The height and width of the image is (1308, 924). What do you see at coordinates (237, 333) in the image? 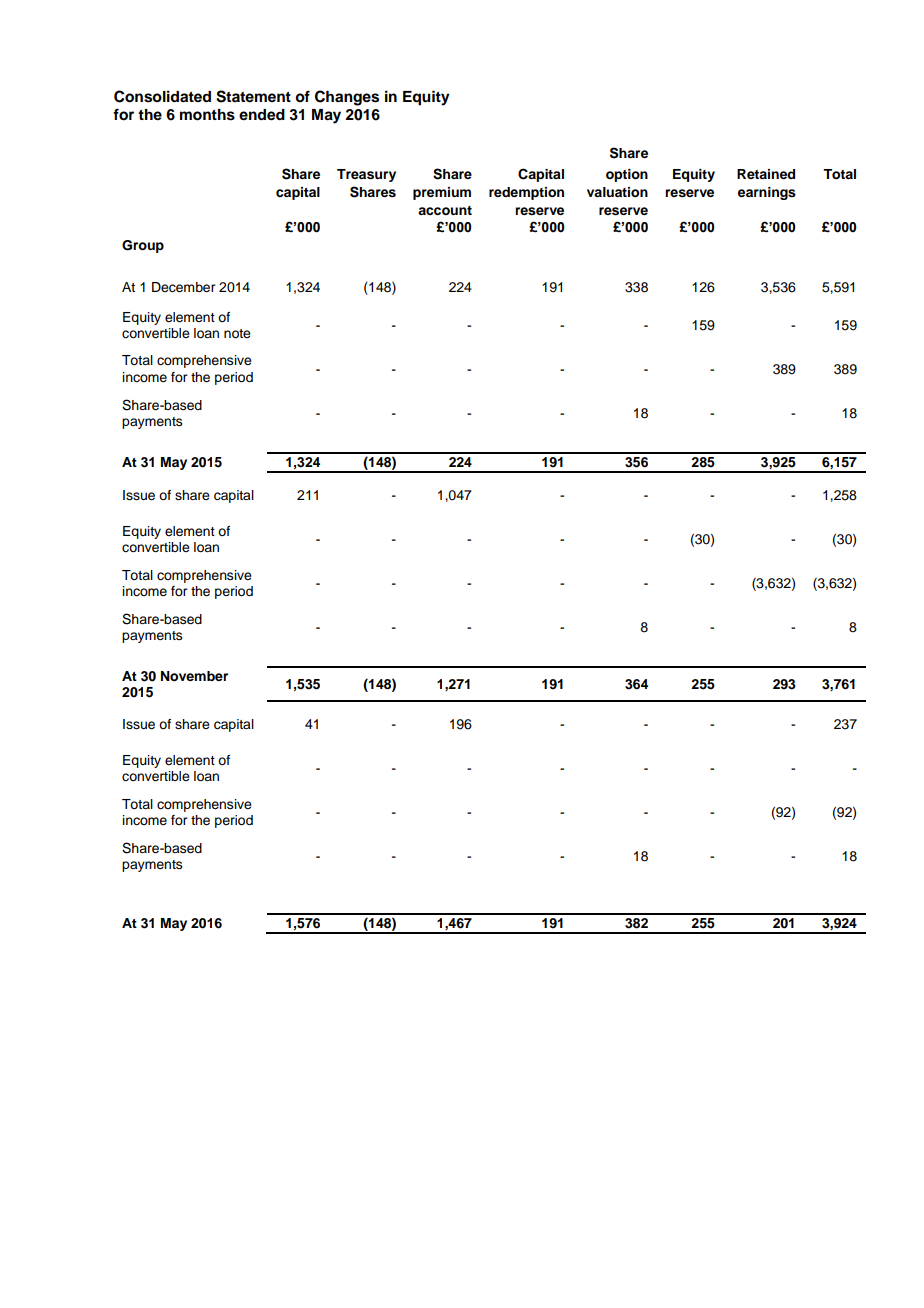
I see `note` at bounding box center [237, 333].
